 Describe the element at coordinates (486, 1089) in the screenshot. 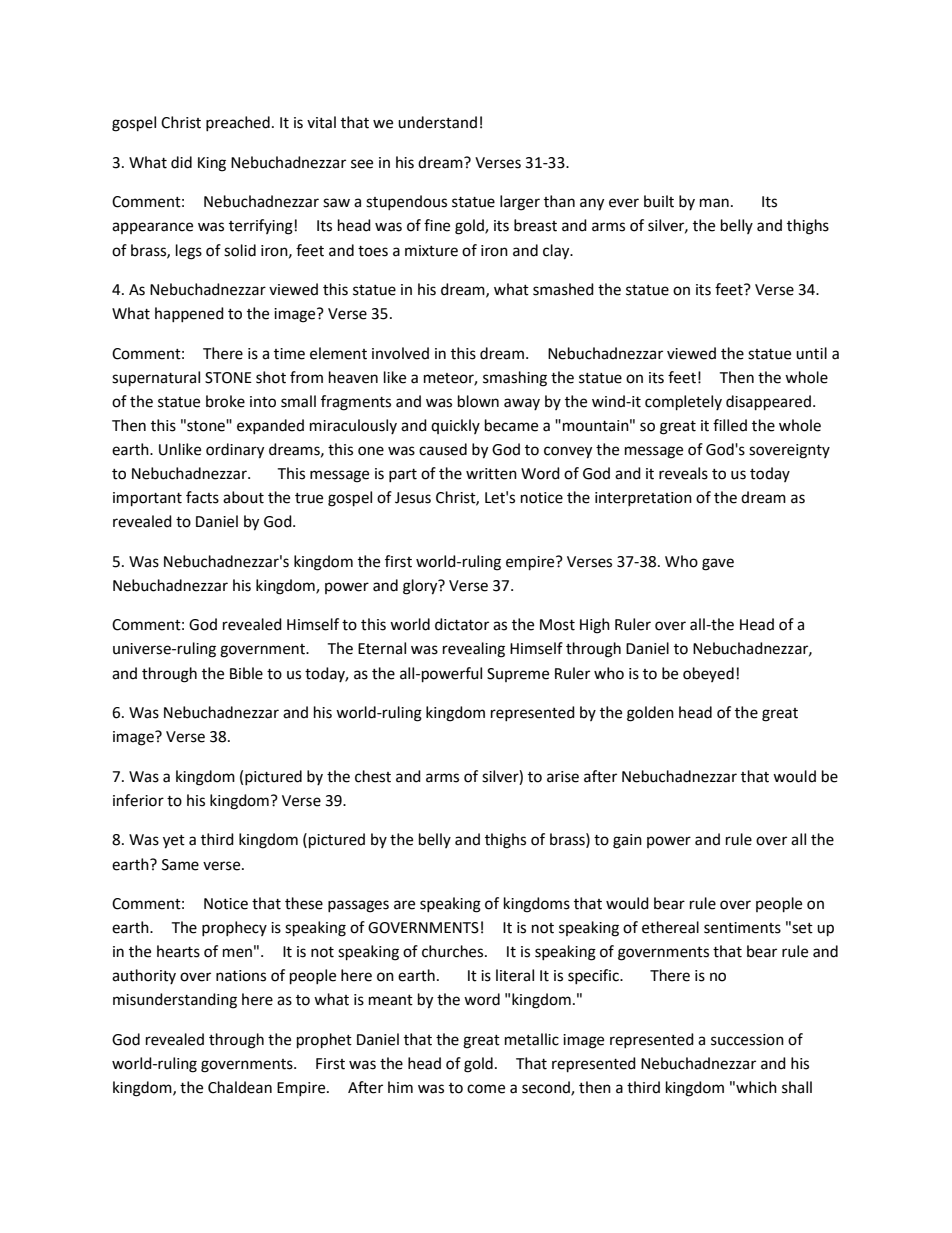

I see `come` at that location.
